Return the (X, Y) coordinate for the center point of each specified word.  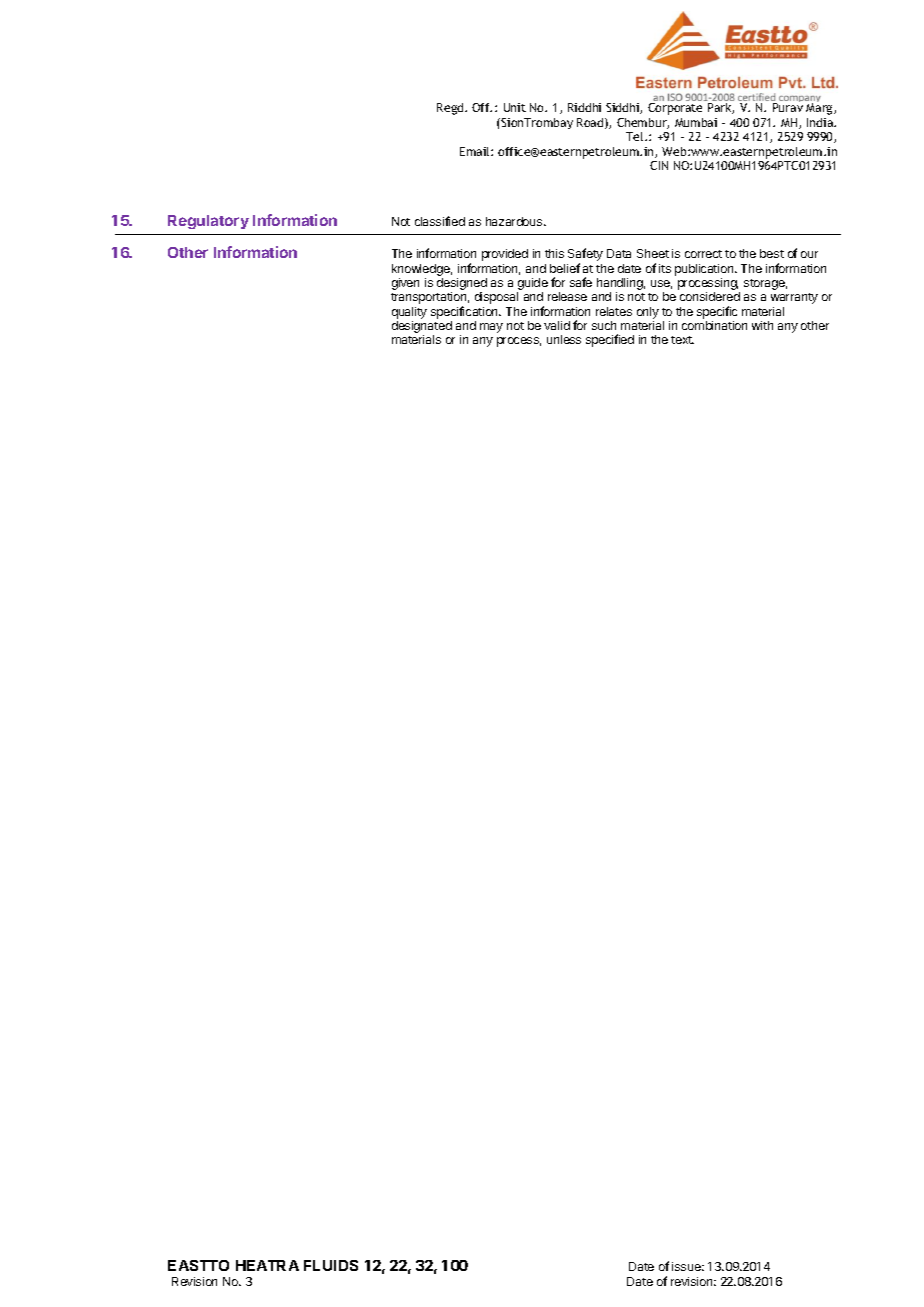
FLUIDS (331, 1265)
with (762, 325)
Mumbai (696, 122)
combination (714, 325)
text (682, 340)
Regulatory (208, 222)
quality (409, 313)
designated (422, 328)
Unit (515, 107)
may (491, 328)
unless (564, 339)
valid (557, 325)
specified (610, 340)
